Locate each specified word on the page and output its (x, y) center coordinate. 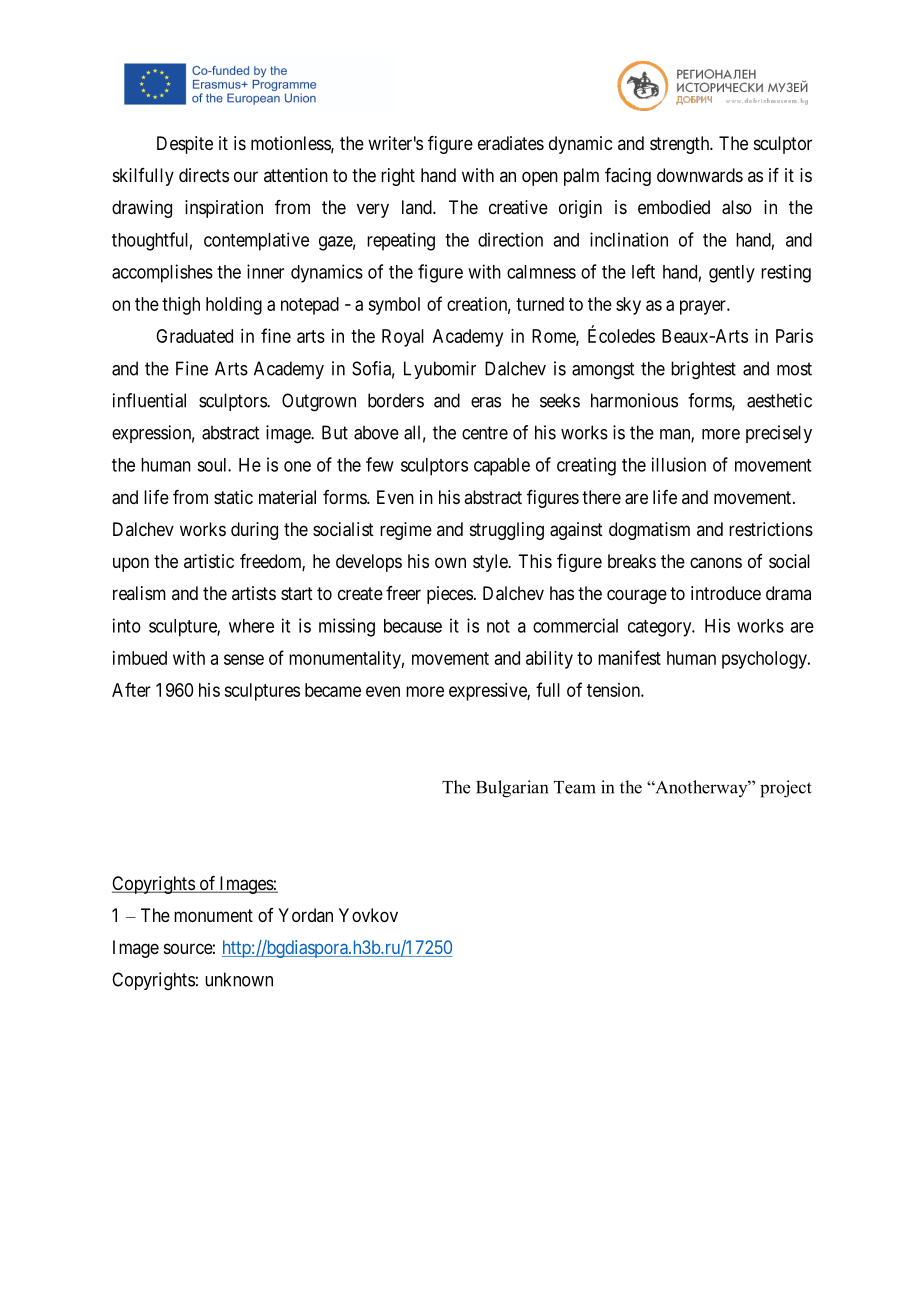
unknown (239, 979)
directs (204, 175)
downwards (700, 175)
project (786, 789)
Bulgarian (512, 789)
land (418, 207)
